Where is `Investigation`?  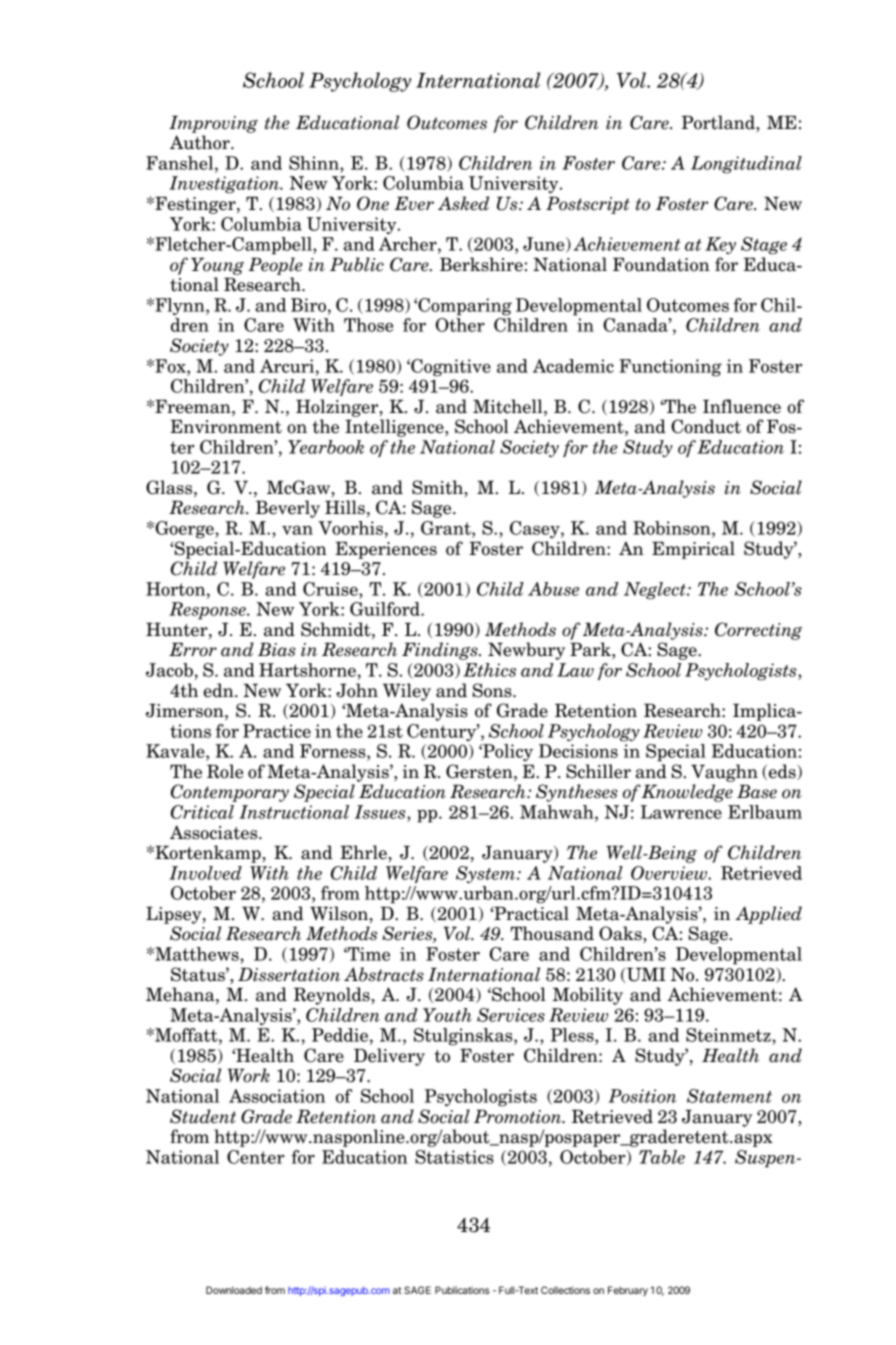 Investigation is located at coordinates (225, 185).
